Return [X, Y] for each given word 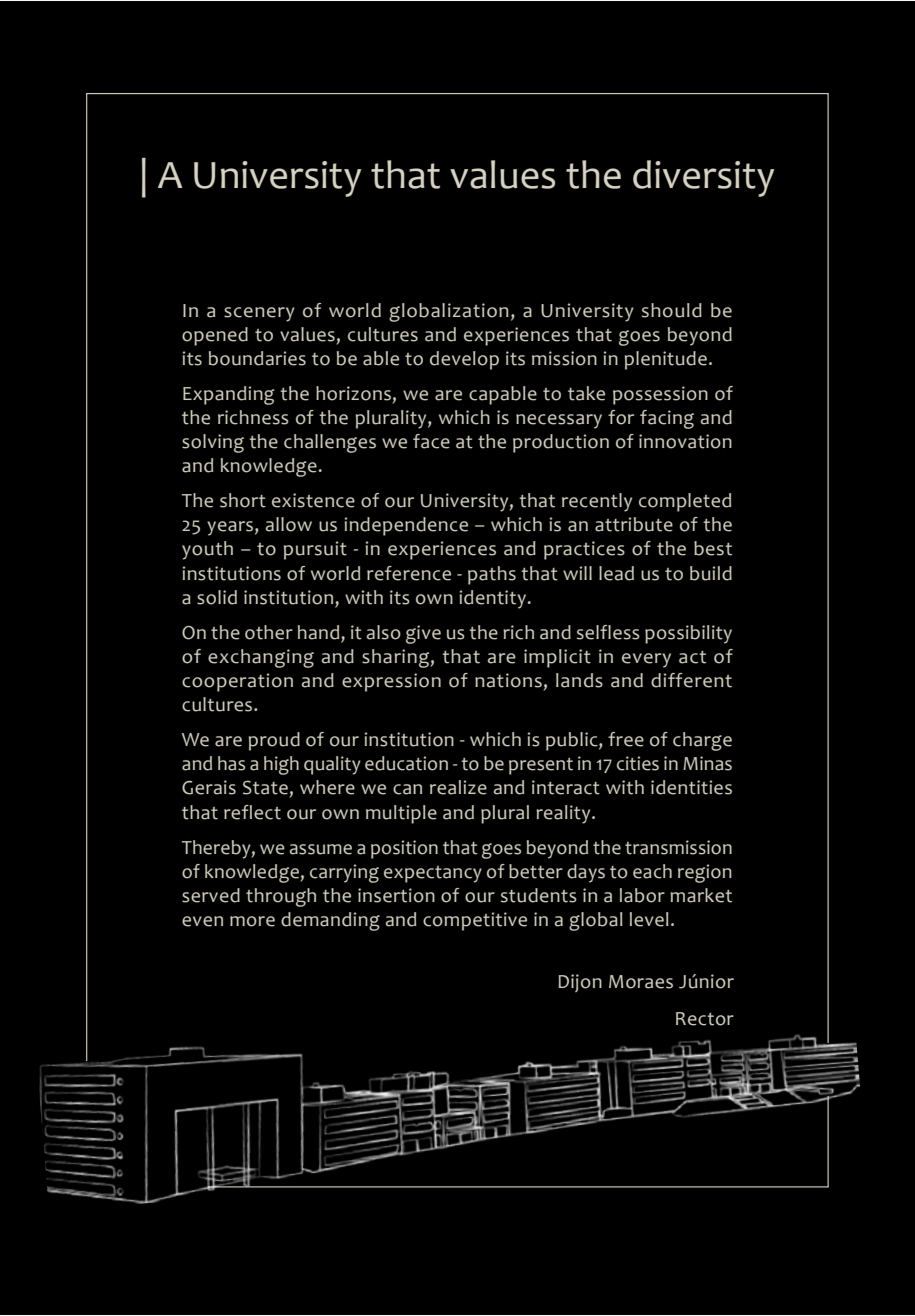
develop [464, 360]
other [269, 632]
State [265, 788]
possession [660, 395]
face [431, 441]
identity [493, 599]
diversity [703, 178]
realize [458, 787]
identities [691, 787]
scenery [259, 314]
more [252, 921]
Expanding [228, 395]
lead [616, 573]
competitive [475, 921]
